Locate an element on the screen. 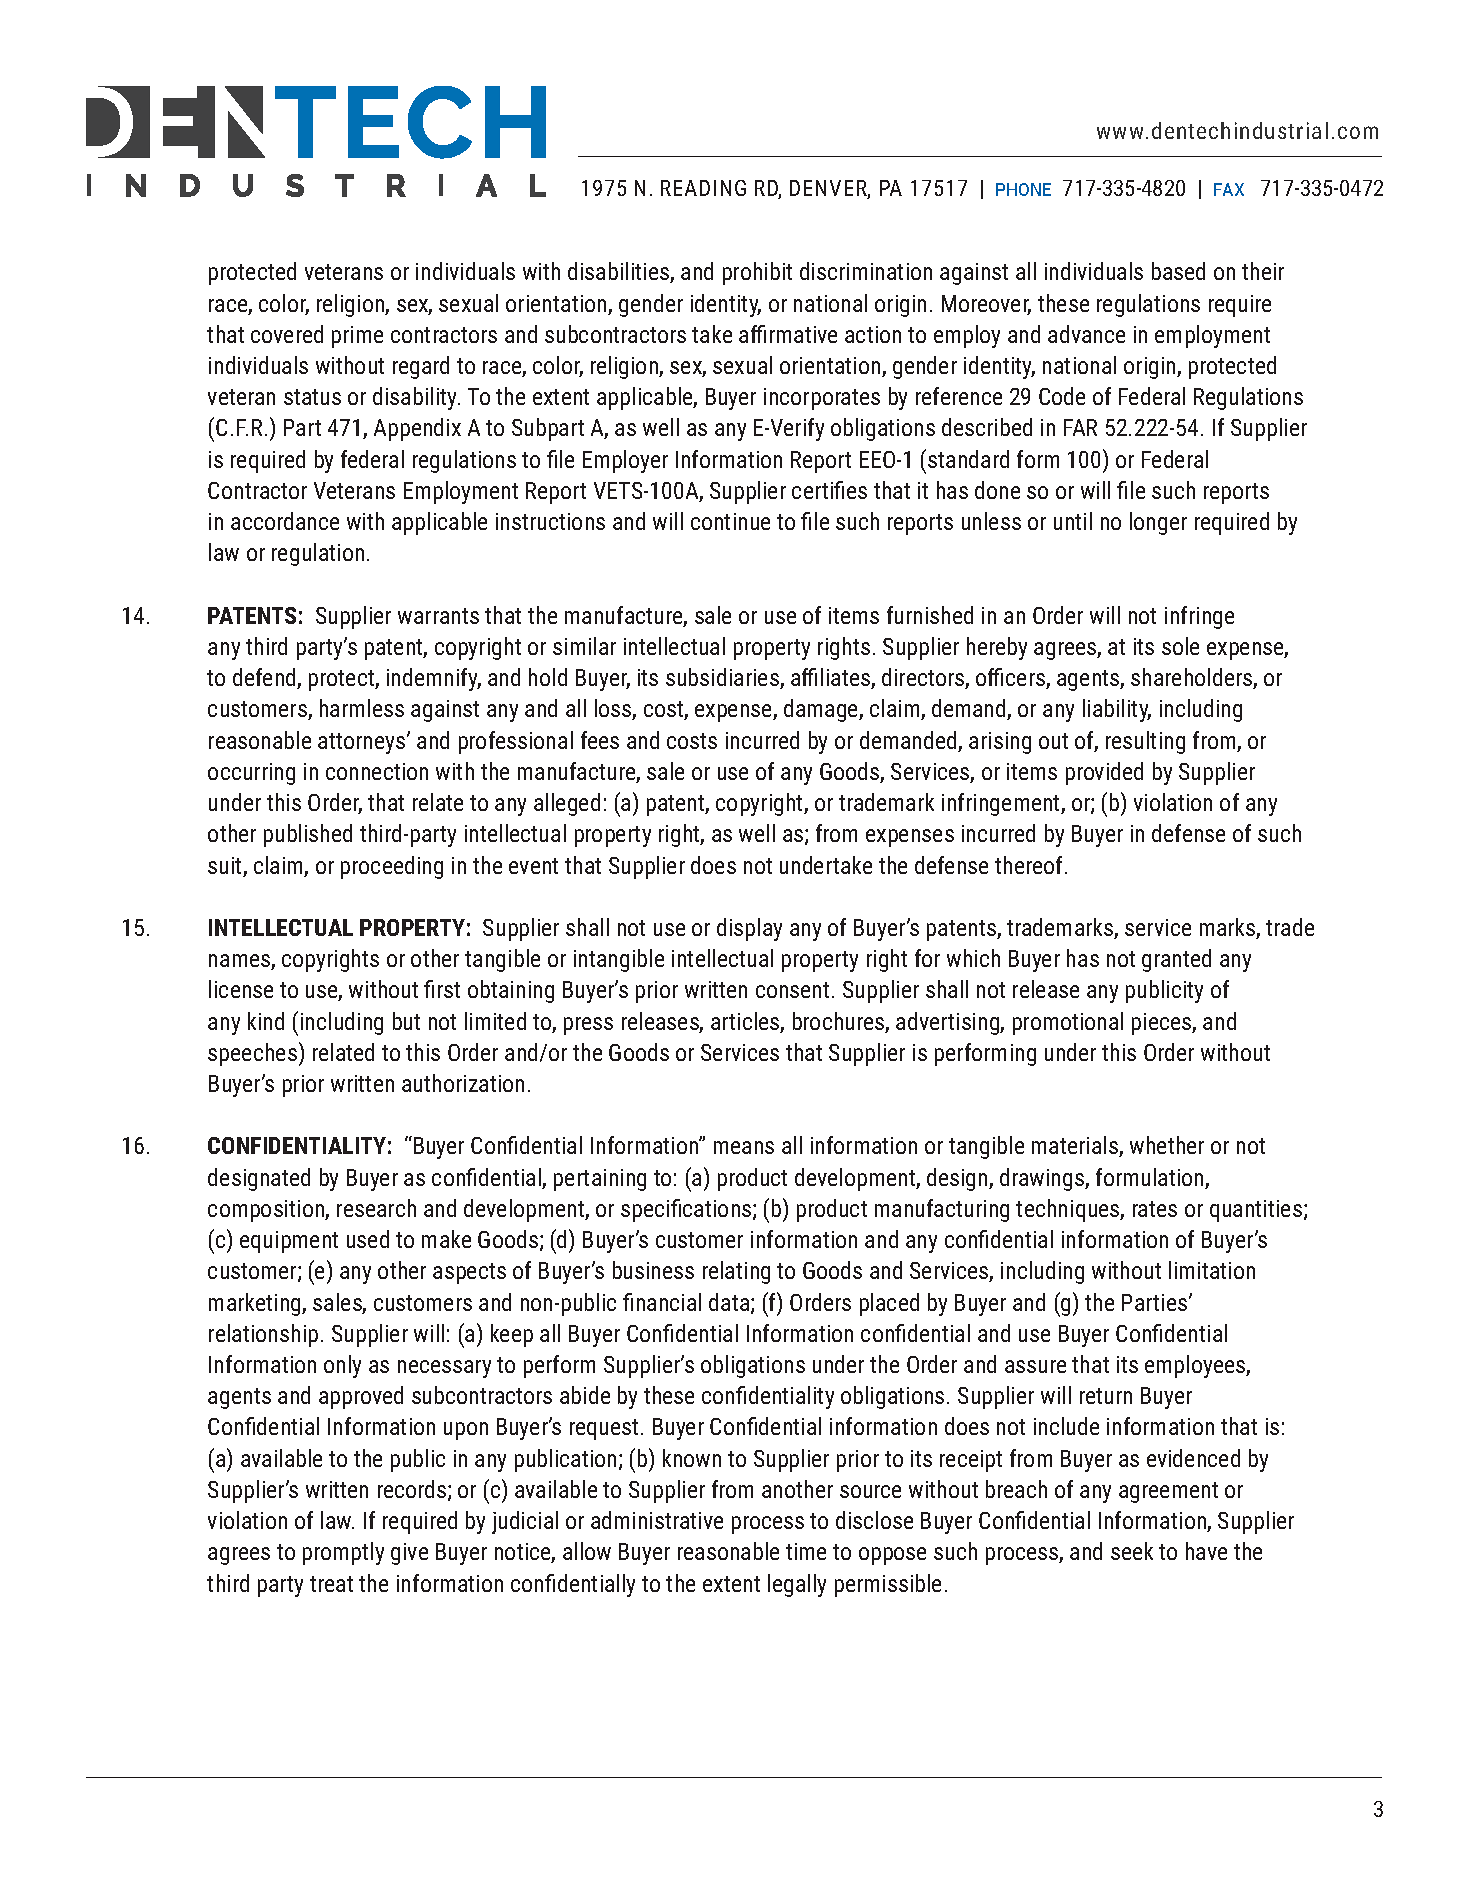  means is located at coordinates (744, 1147).
